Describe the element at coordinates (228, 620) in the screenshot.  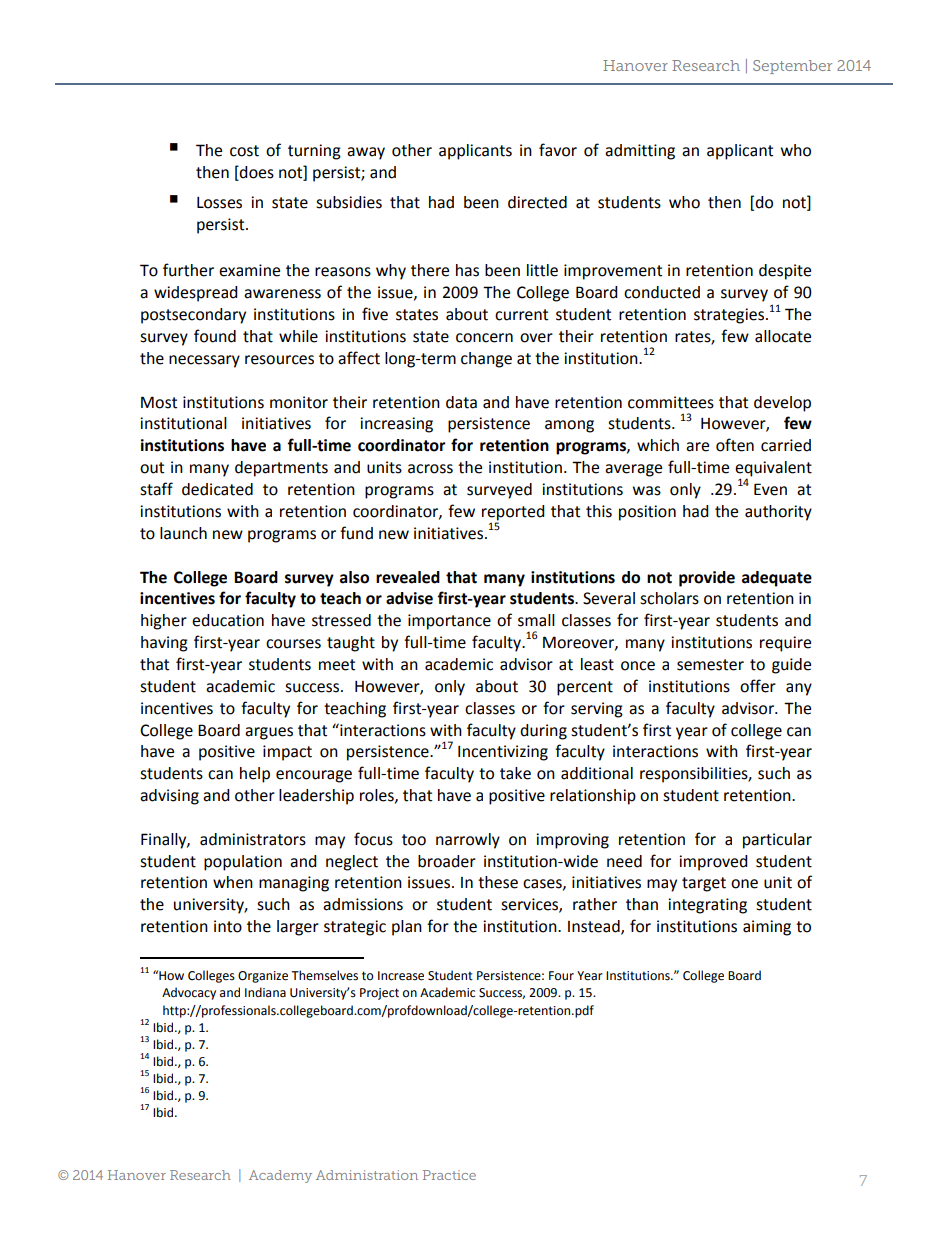
I see `education` at that location.
